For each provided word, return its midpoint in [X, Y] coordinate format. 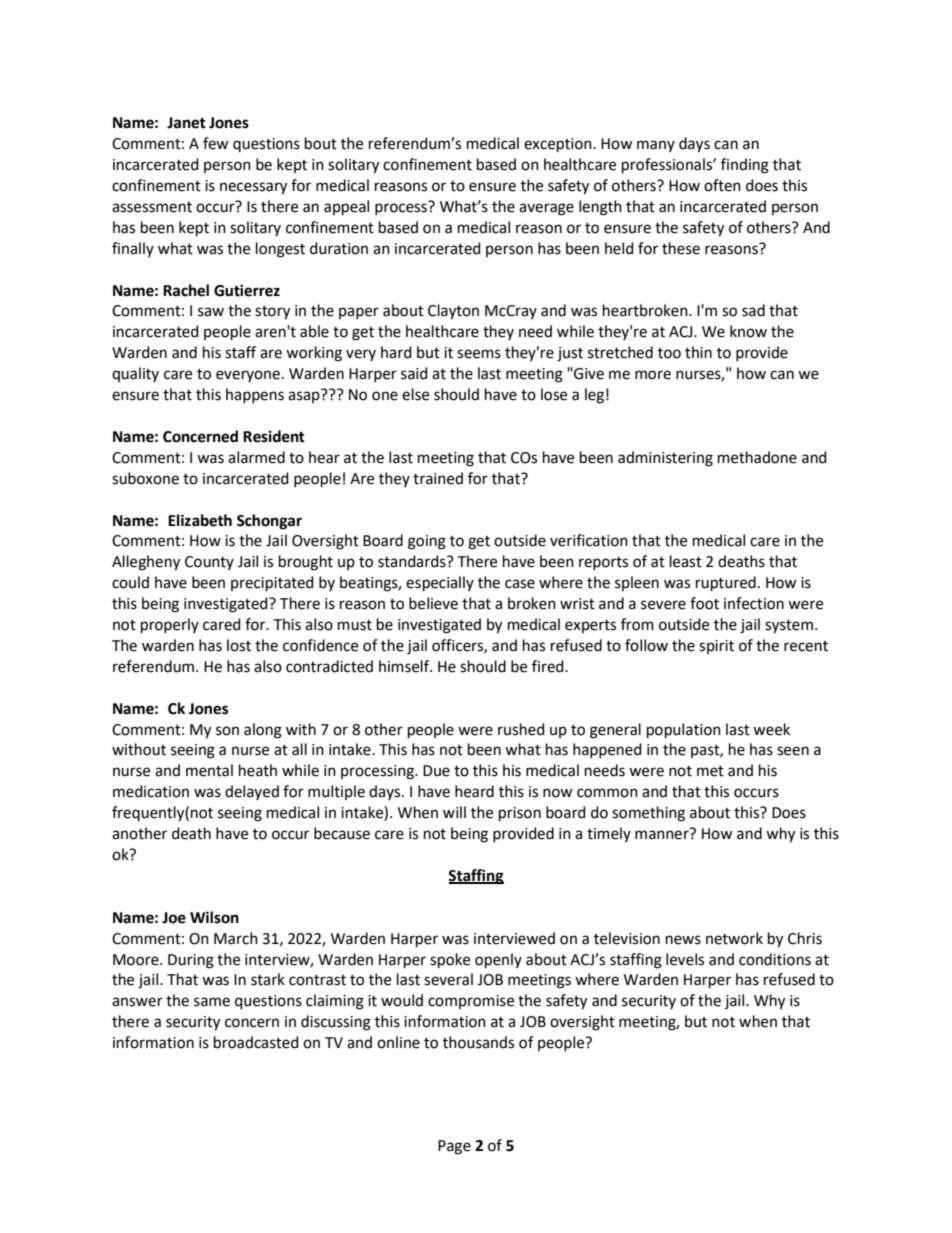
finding [745, 166]
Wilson [214, 917]
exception [559, 145]
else [415, 394]
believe [433, 603]
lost [239, 645]
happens [255, 395]
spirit [716, 647]
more [653, 375]
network [734, 938]
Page [454, 1147]
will [454, 812]
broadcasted [256, 1042]
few [216, 143]
